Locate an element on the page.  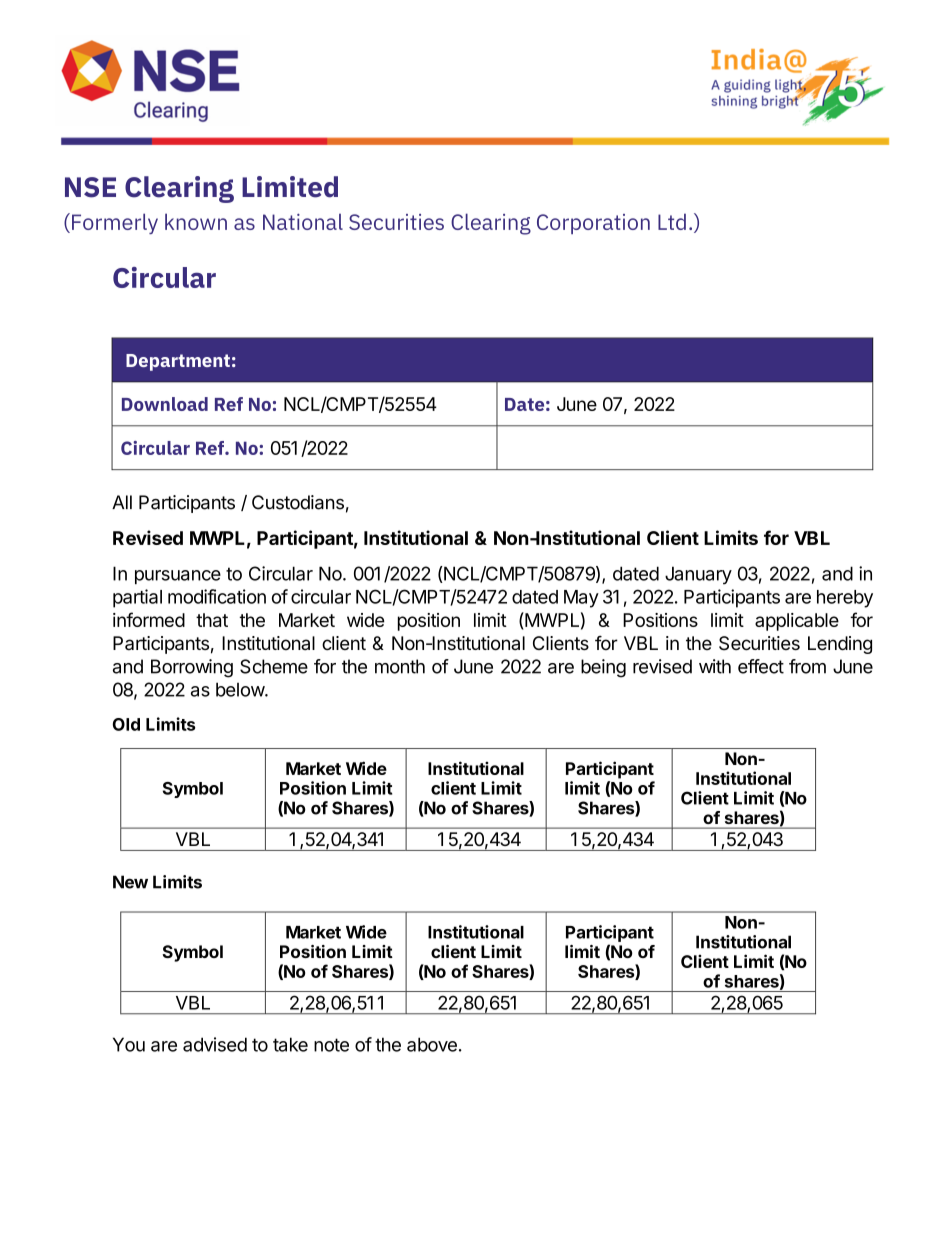
advised is located at coordinates (215, 1044).
